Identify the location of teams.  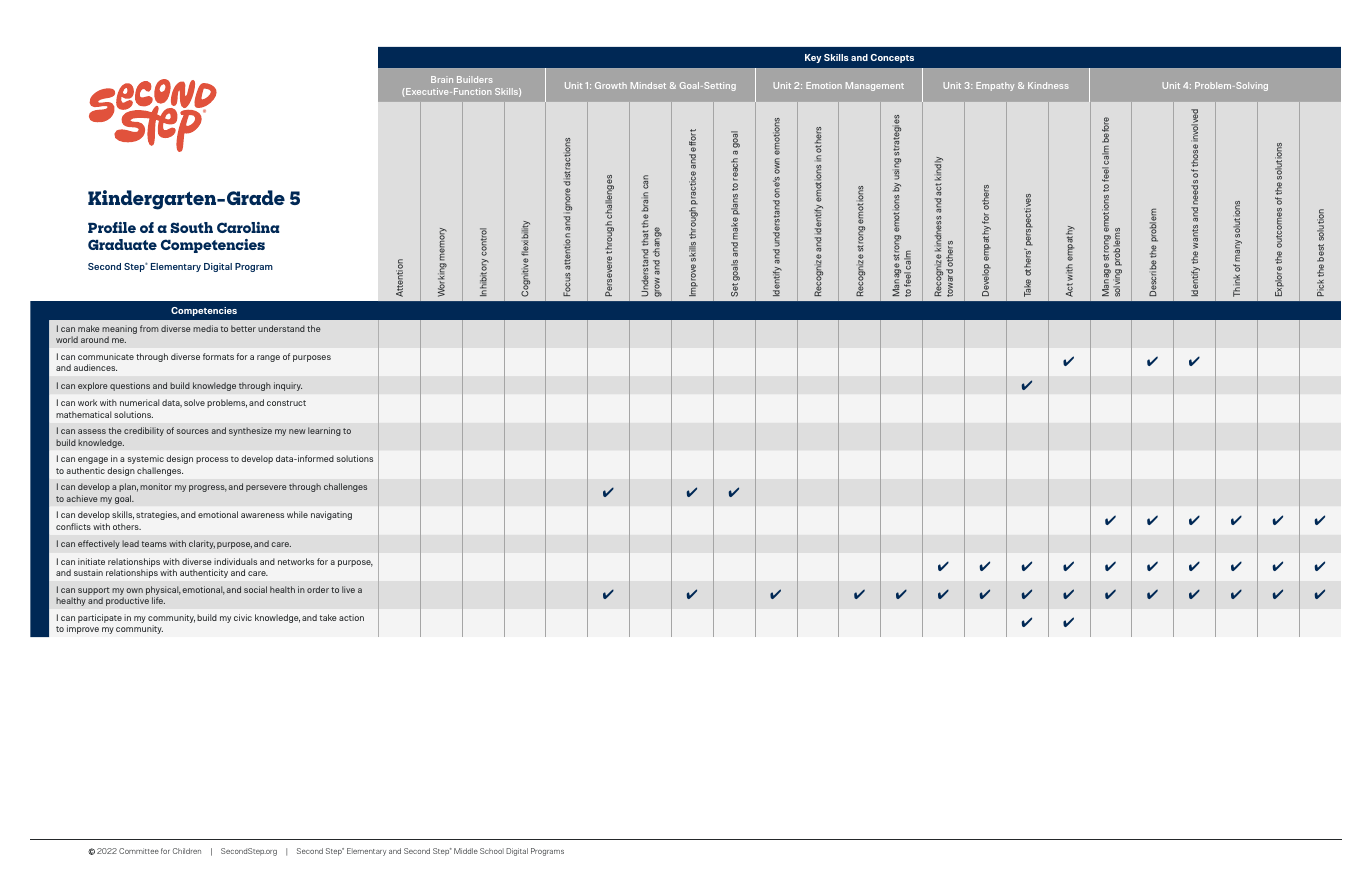
(154, 544).
